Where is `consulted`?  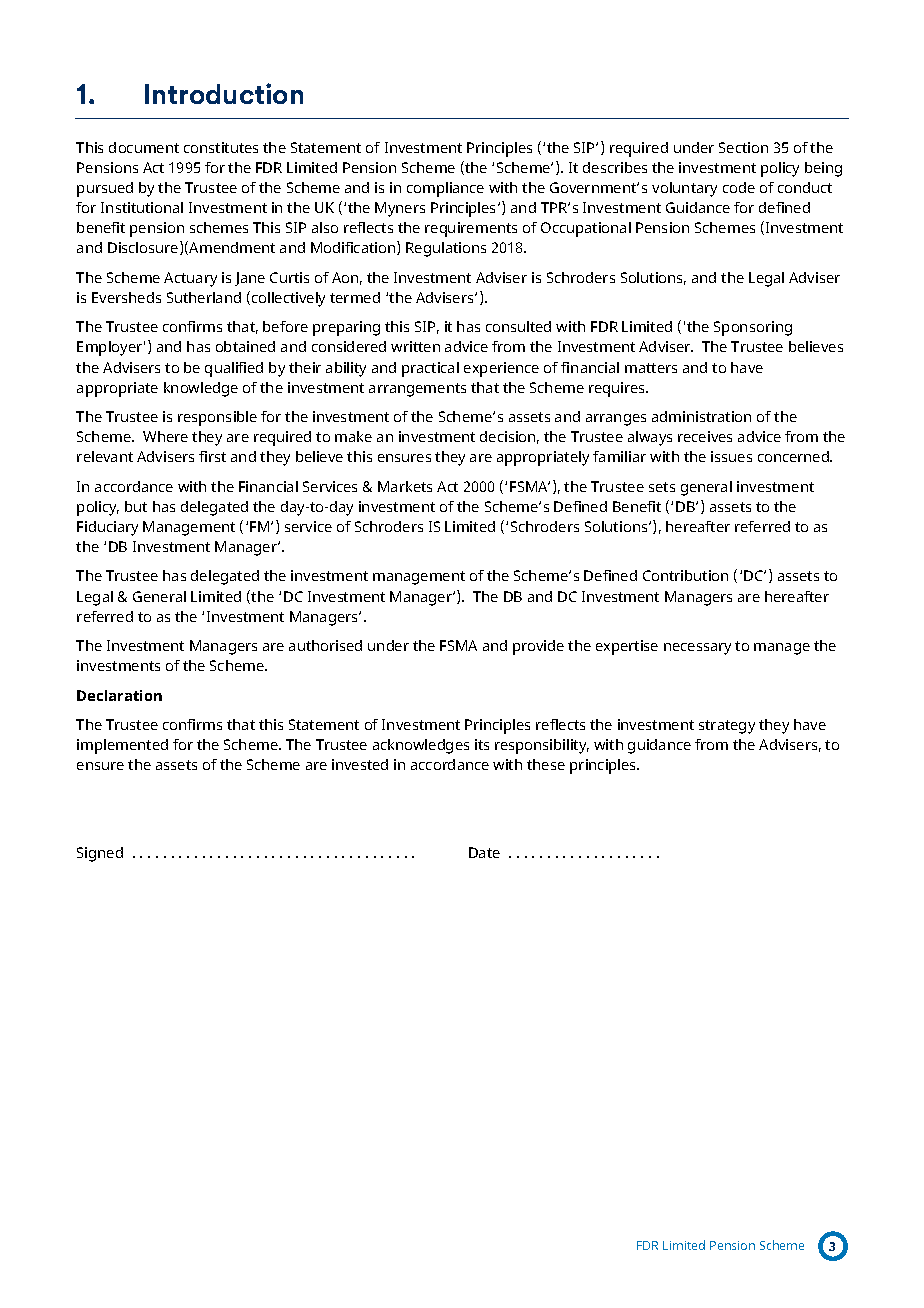 consulted is located at coordinates (518, 326).
